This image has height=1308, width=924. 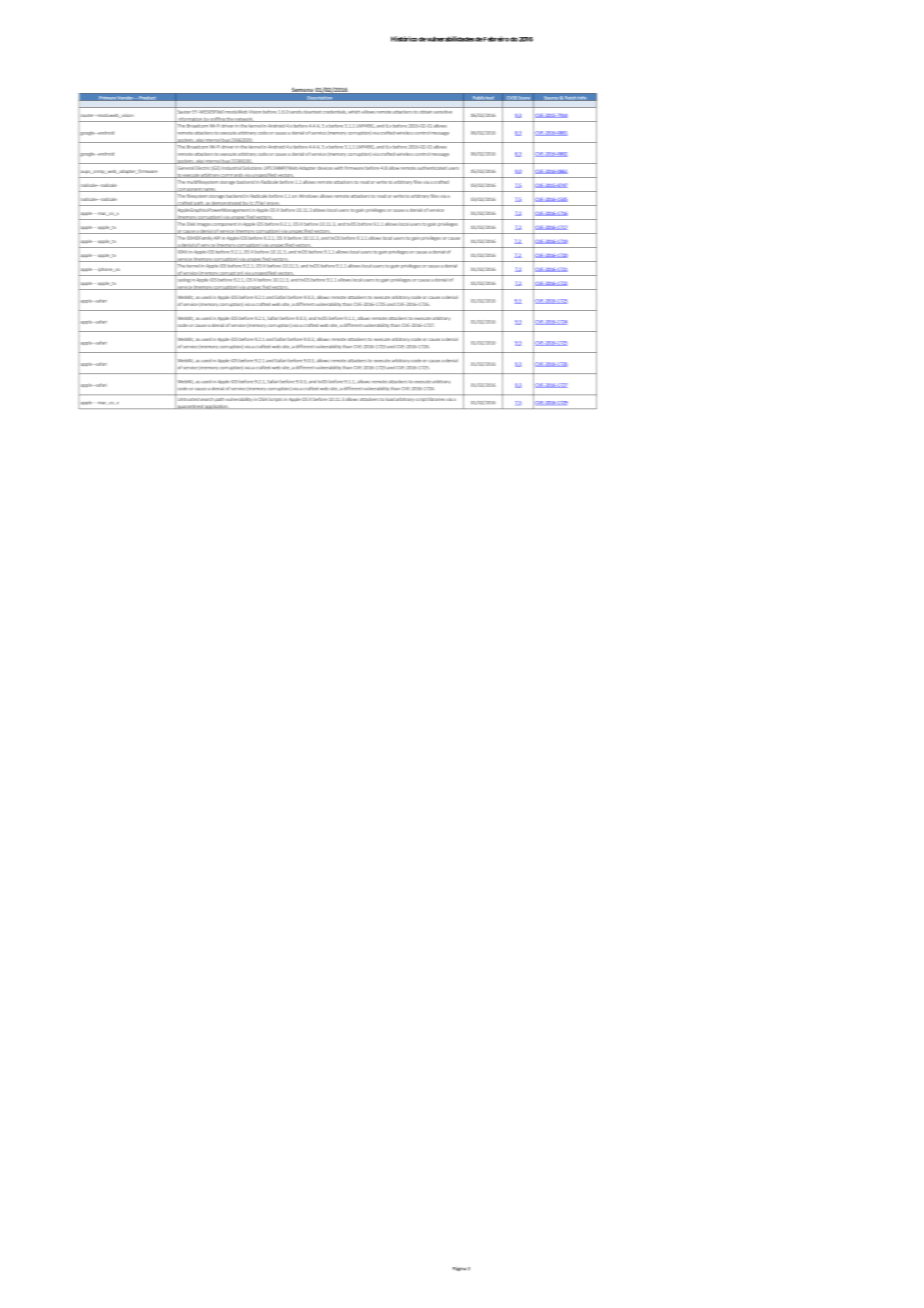 I want to click on with, so click(x=338, y=168).
